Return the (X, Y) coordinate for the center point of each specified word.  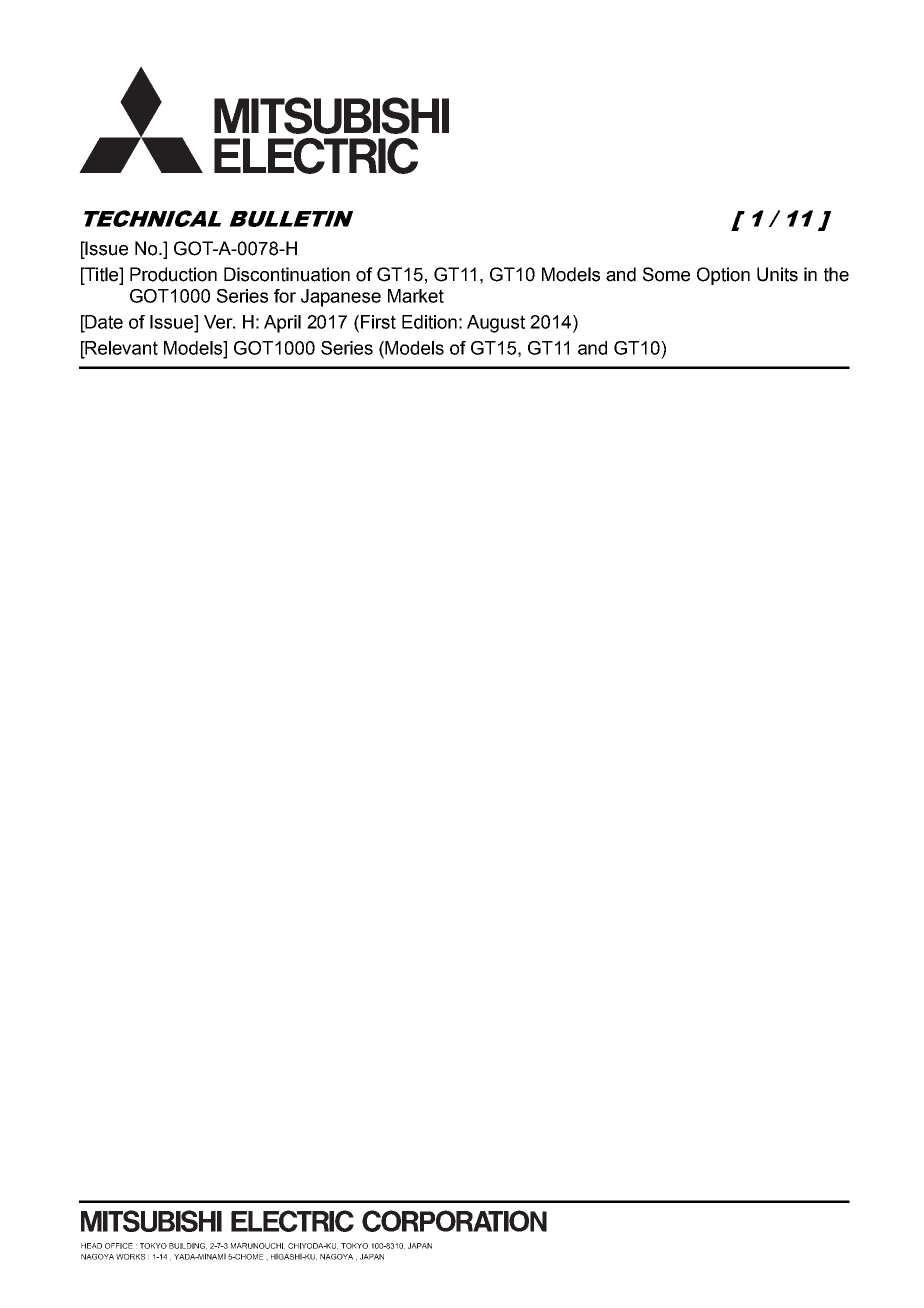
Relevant (120, 348)
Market (416, 296)
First (378, 322)
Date (103, 322)
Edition (429, 322)
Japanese (341, 298)
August (496, 324)
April (282, 324)
